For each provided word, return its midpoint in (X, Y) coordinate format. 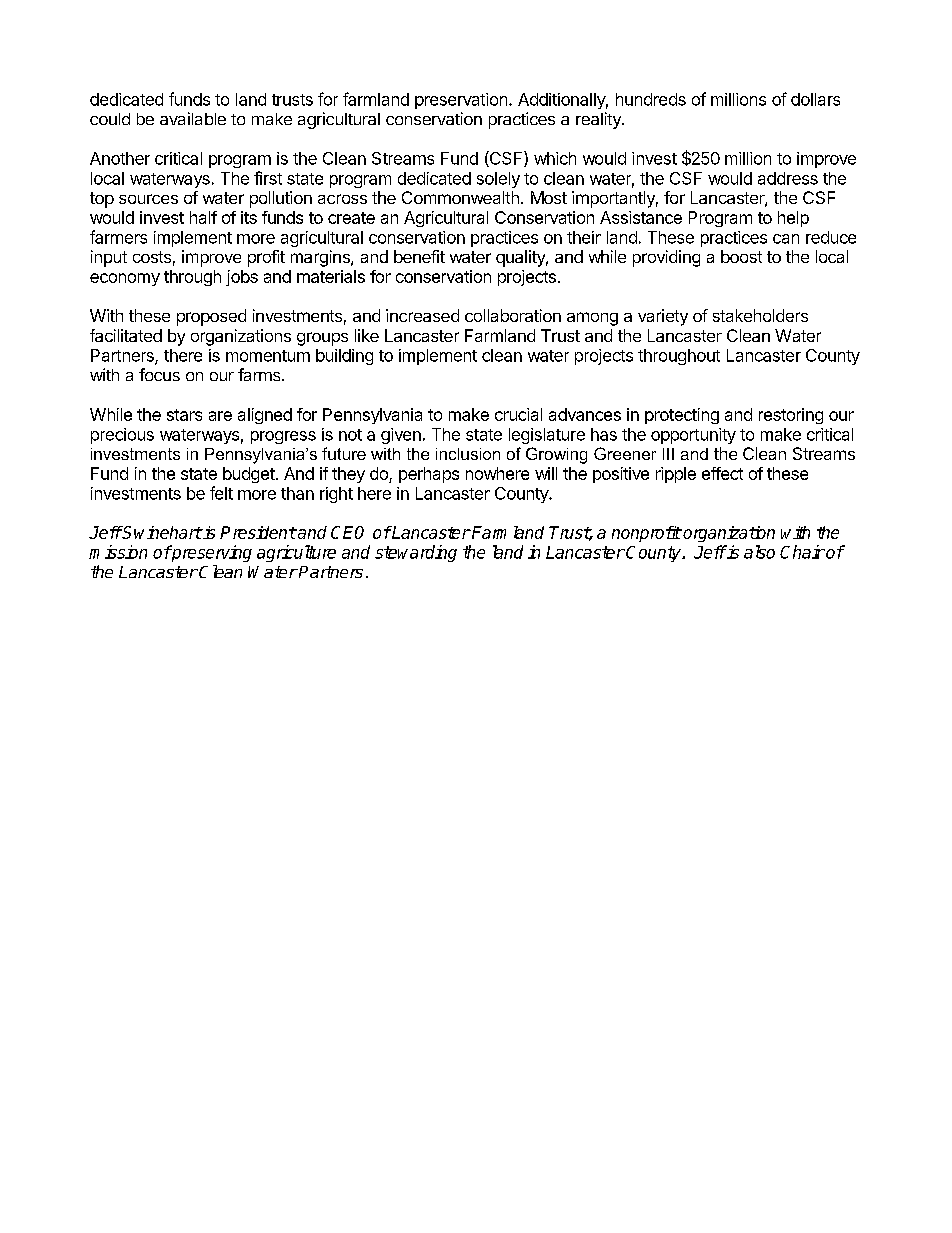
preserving (211, 553)
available (193, 118)
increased (422, 315)
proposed (211, 317)
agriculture (296, 553)
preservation (461, 101)
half (203, 217)
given (401, 436)
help (793, 219)
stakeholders (760, 315)
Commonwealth (460, 197)
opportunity (693, 436)
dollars (815, 99)
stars (184, 415)
